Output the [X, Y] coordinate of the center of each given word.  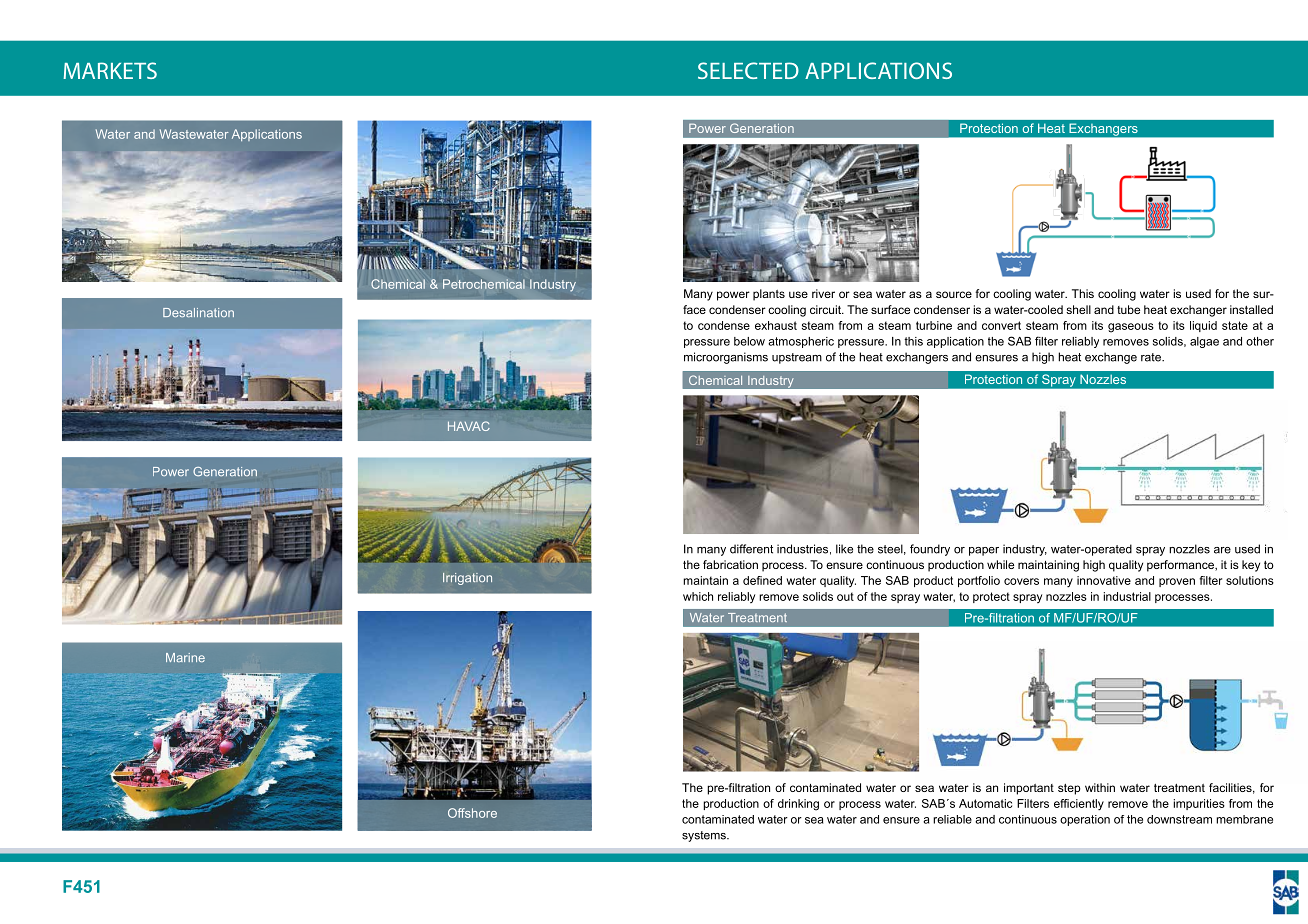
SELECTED [748, 70]
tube [1128, 309]
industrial [1127, 596]
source [954, 294]
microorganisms [726, 358]
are [1222, 550]
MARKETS [110, 70]
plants [769, 295]
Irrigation [467, 579]
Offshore [472, 813]
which [698, 596]
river [823, 293]
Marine [185, 657]
